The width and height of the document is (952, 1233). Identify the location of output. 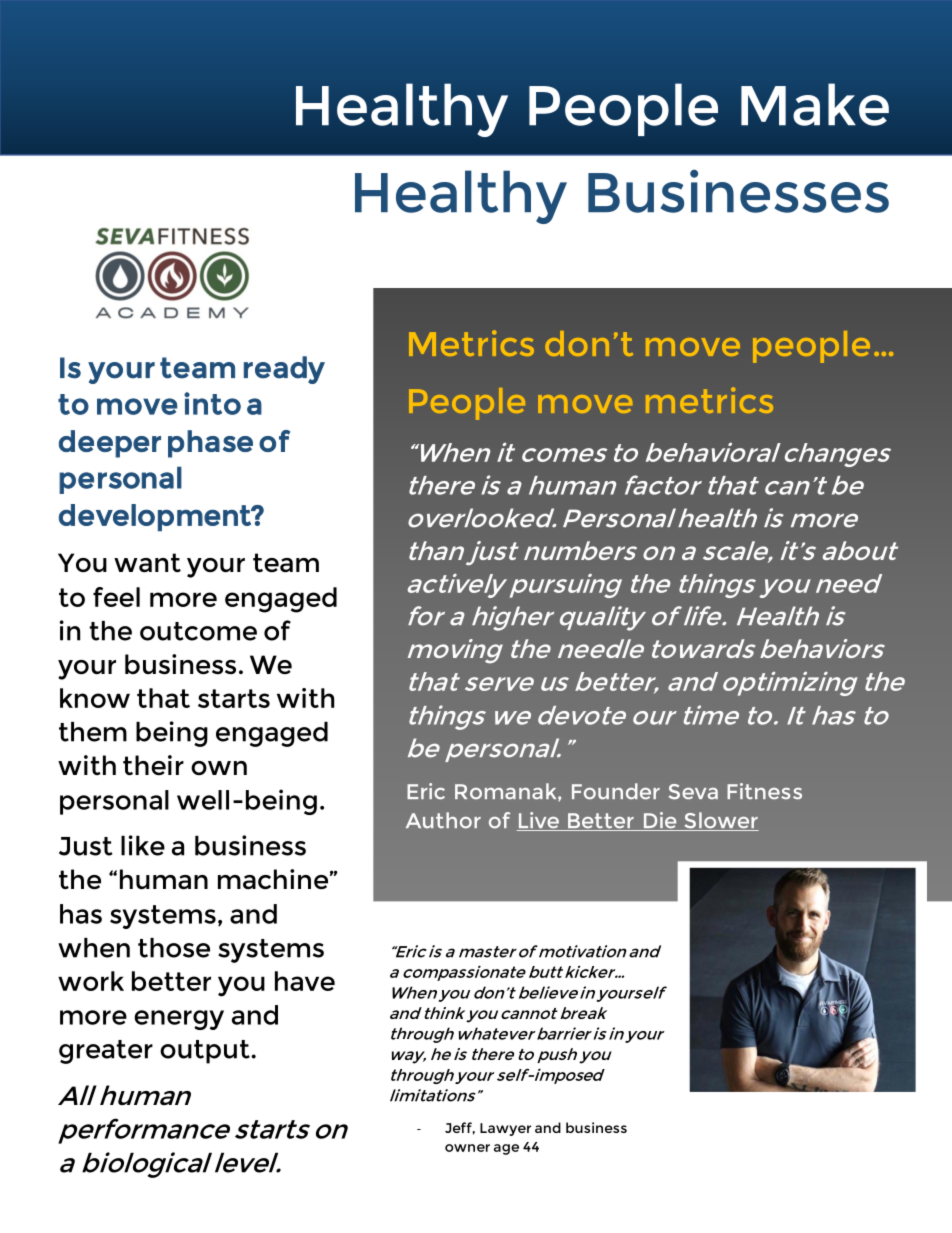
(206, 1052).
